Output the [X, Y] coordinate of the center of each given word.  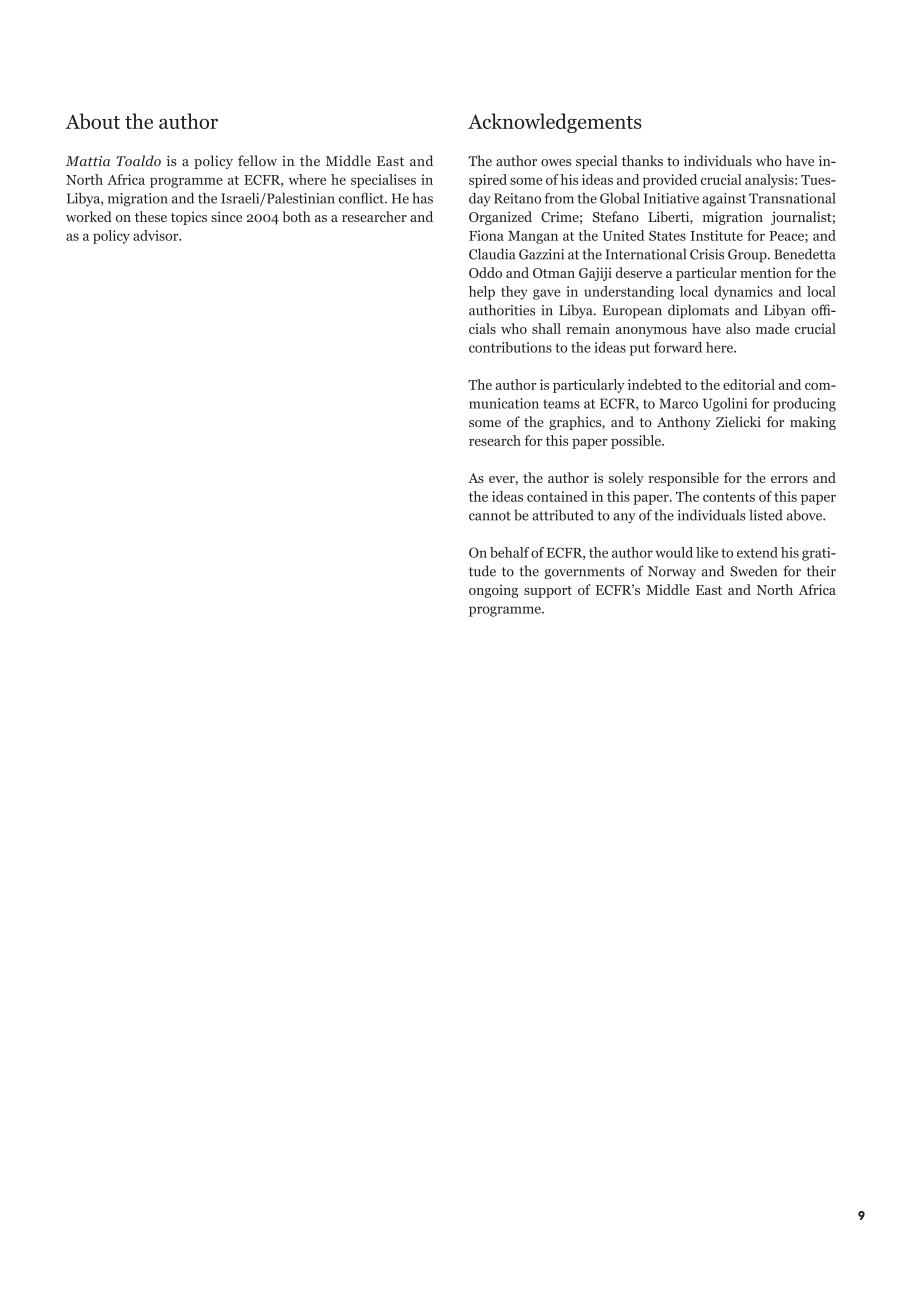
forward [678, 347]
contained [557, 496]
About [92, 121]
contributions [510, 347]
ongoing [493, 591]
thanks [642, 160]
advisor [157, 235]
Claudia [492, 254]
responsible [683, 479]
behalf [509, 552]
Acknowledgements [555, 123]
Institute [716, 235]
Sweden [753, 571]
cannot [490, 516]
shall [546, 328]
